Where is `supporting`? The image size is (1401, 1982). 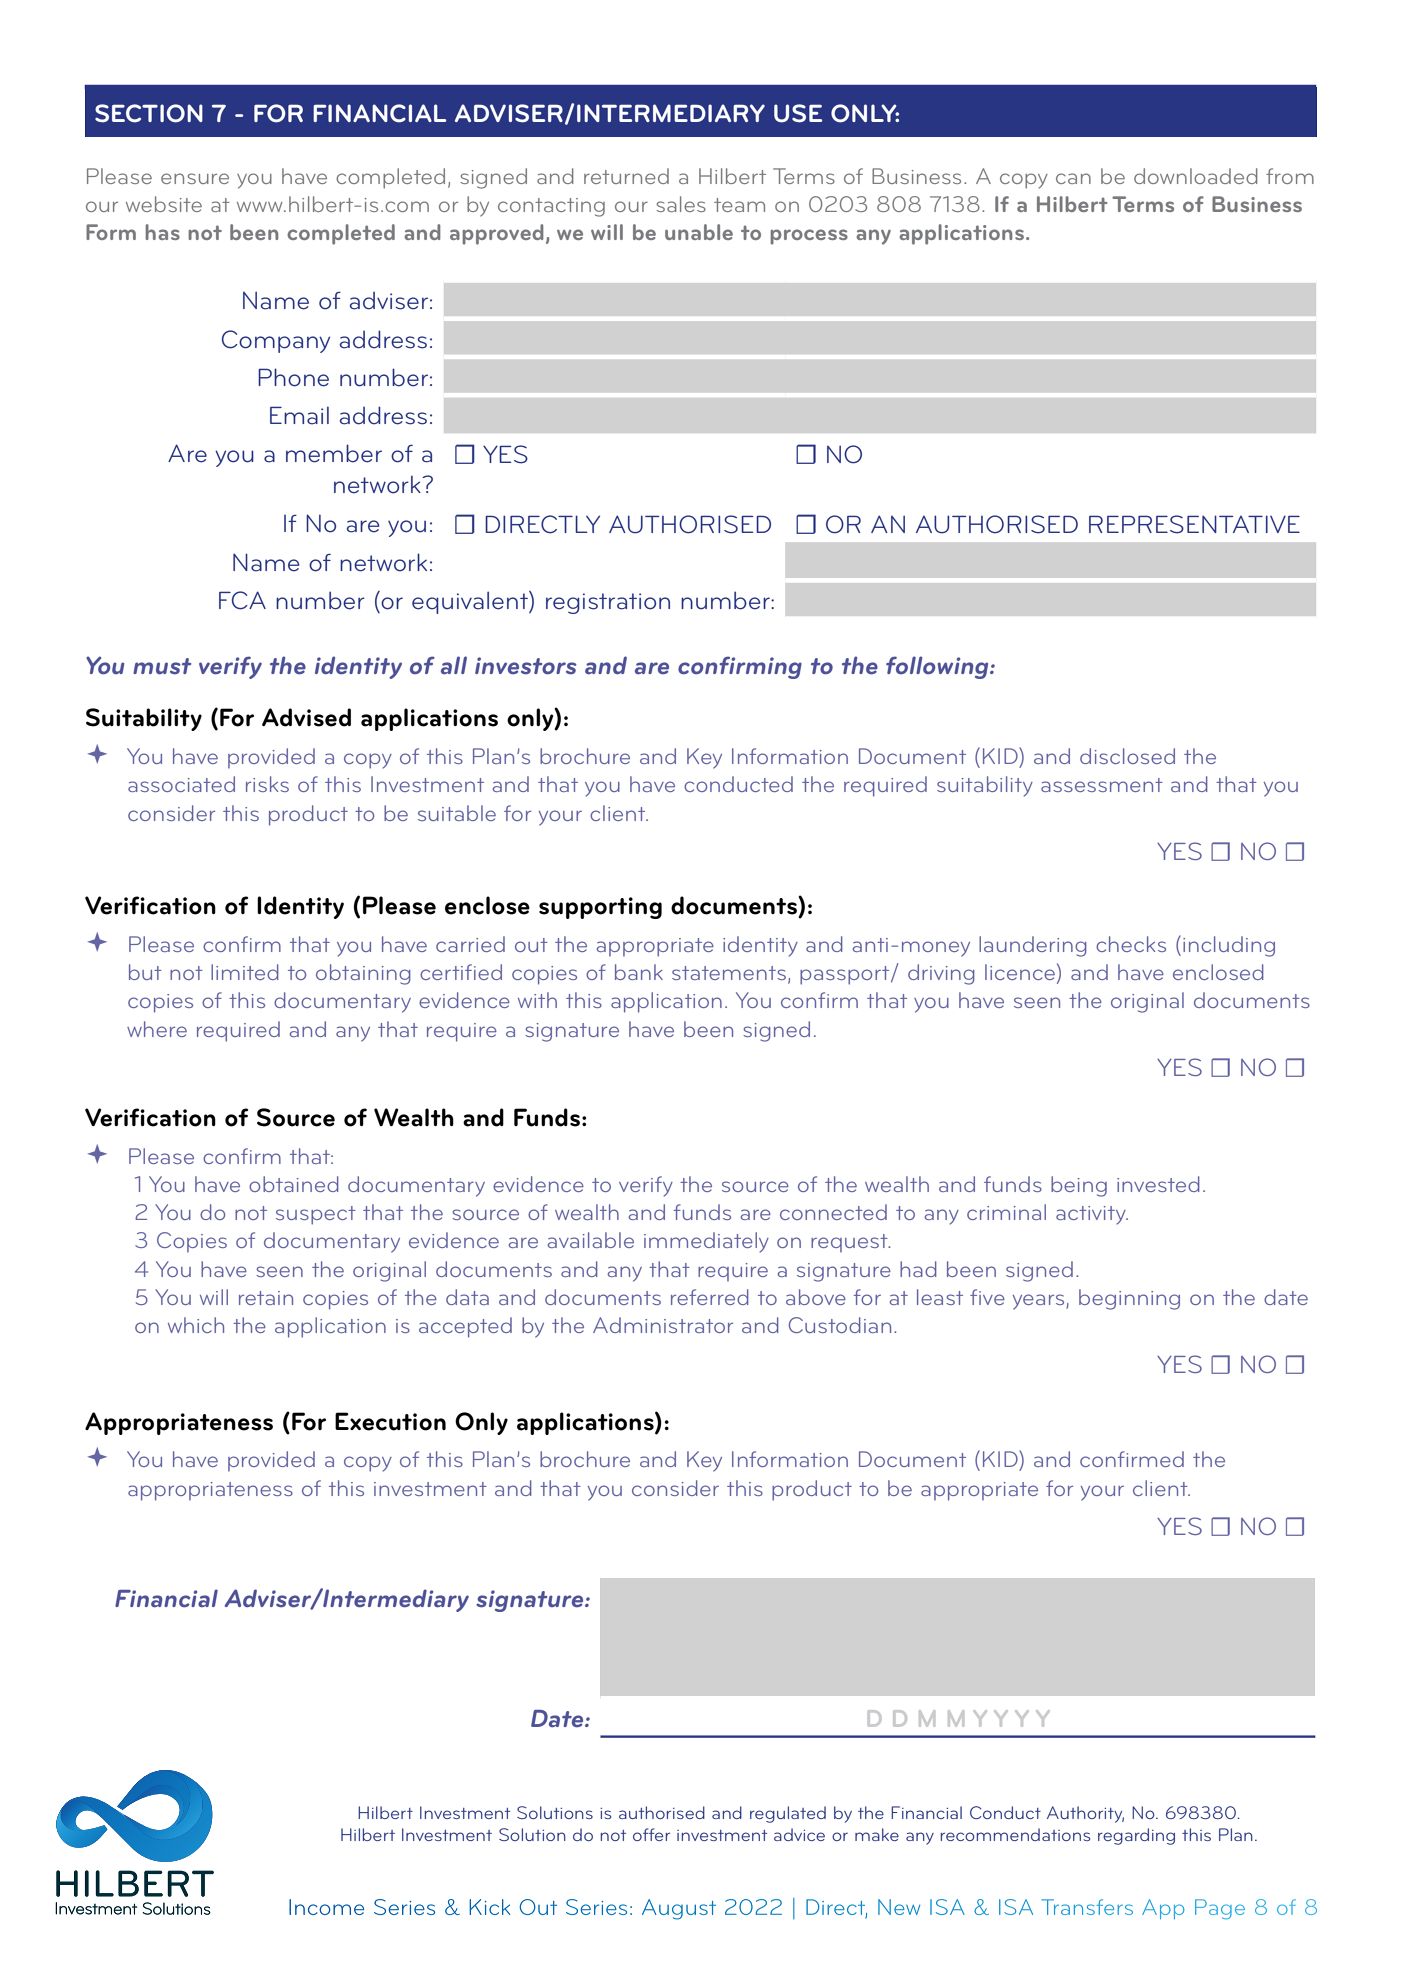 supporting is located at coordinates (600, 908).
